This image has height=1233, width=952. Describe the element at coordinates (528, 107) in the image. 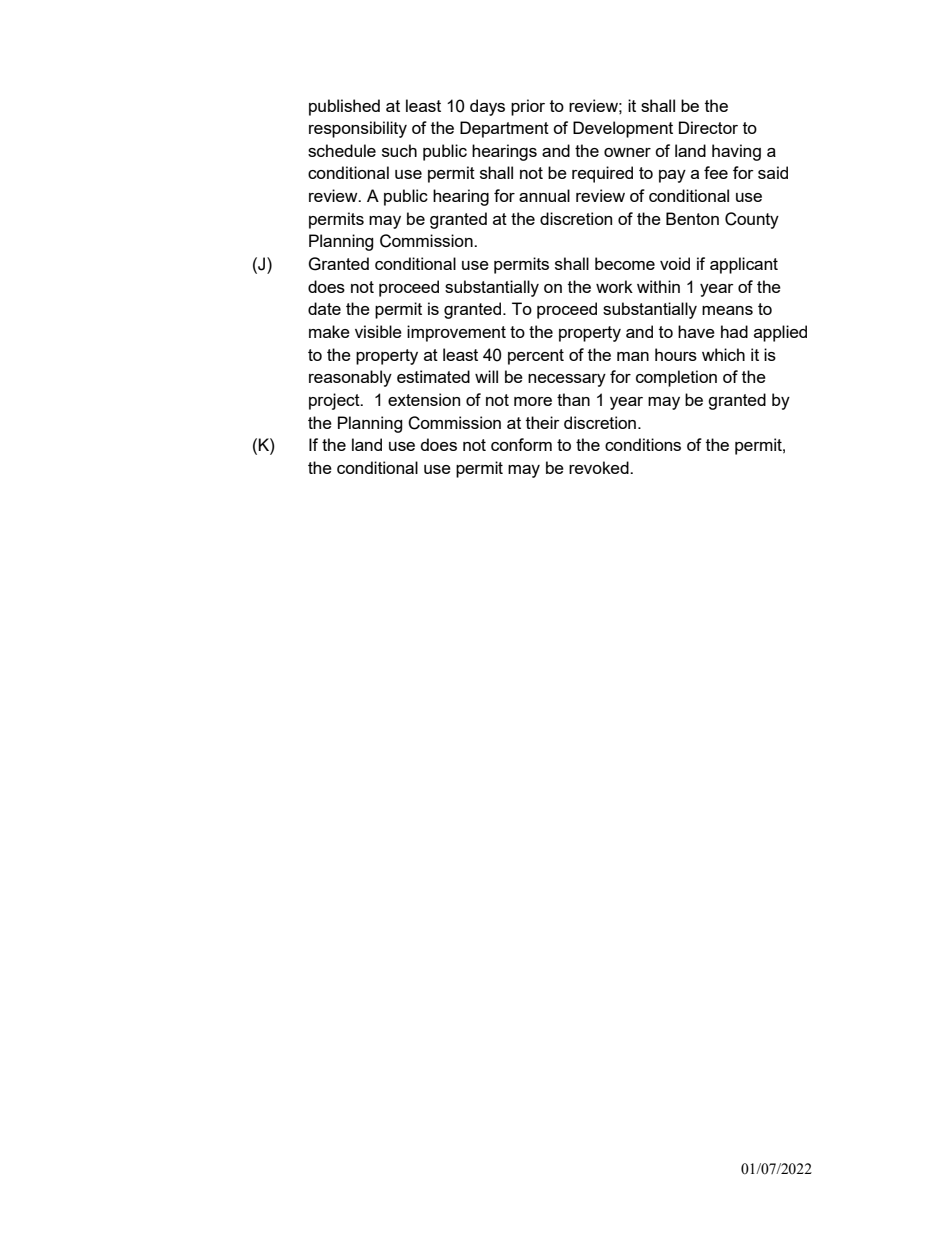

I see `prior` at that location.
